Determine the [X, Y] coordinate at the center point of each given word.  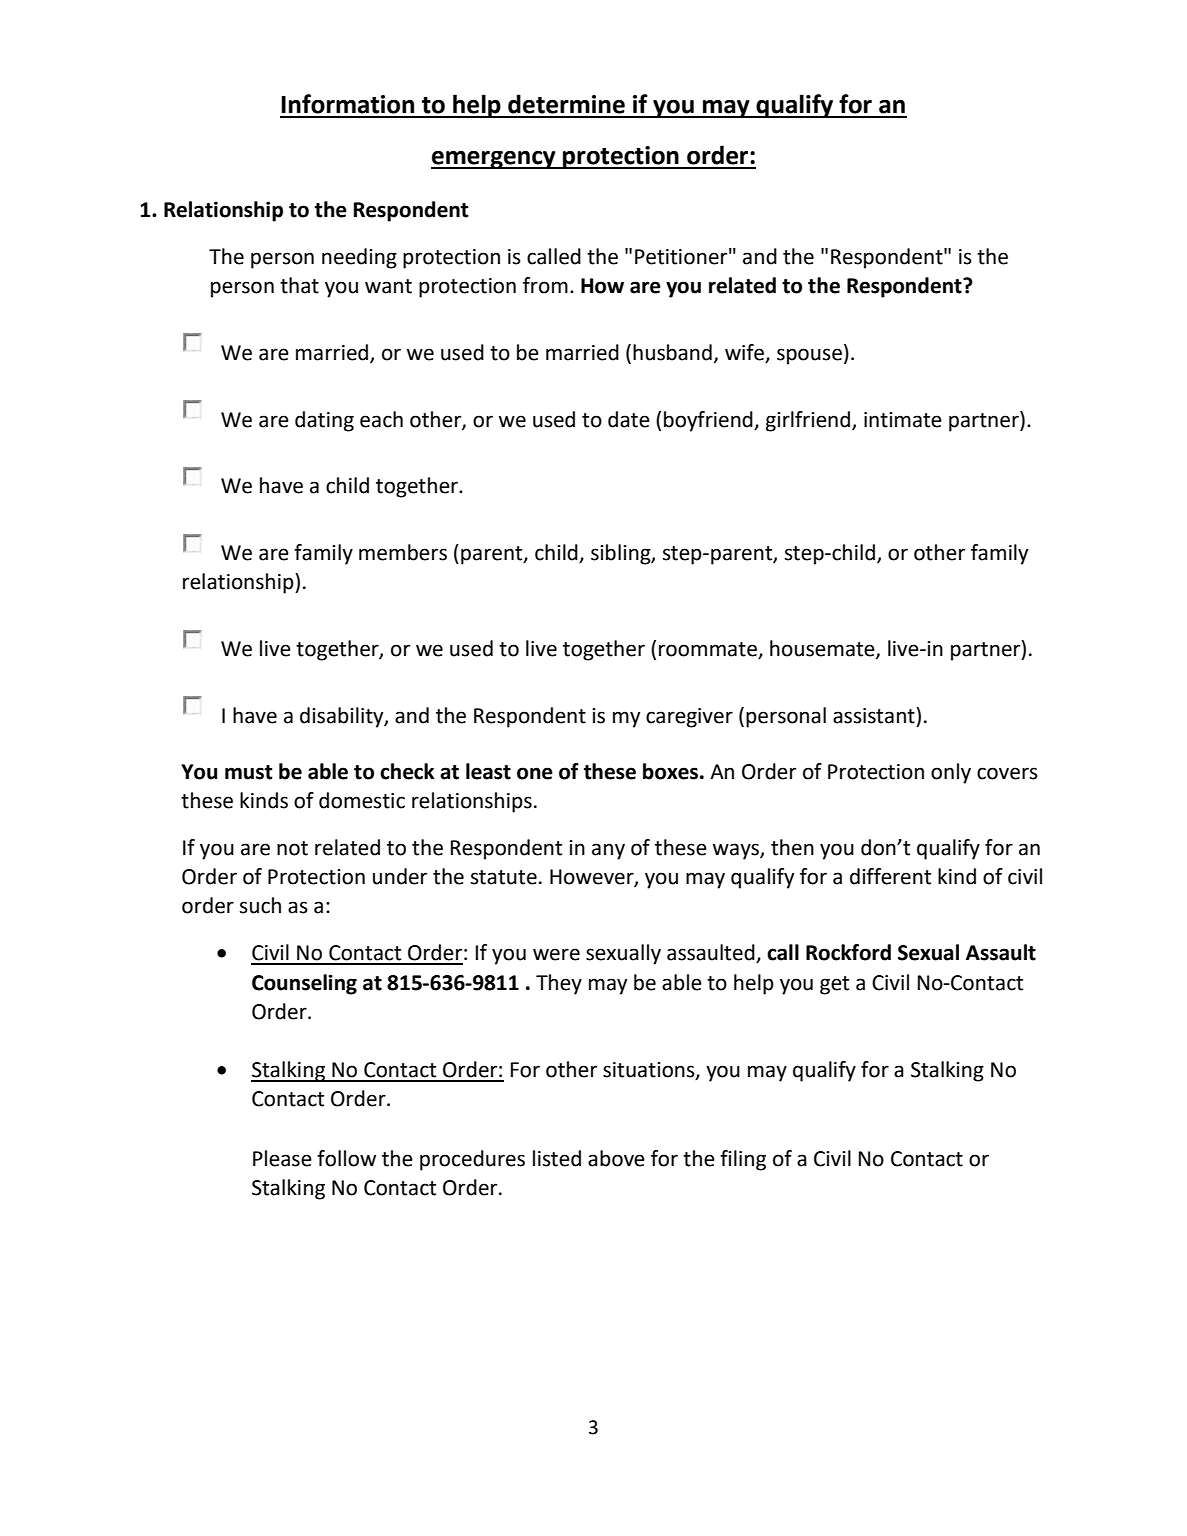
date [629, 419]
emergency [494, 160]
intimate [903, 420]
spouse [809, 356]
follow [346, 1158]
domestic [362, 800]
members [403, 552]
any [608, 851]
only [951, 773]
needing [359, 258]
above [616, 1158]
